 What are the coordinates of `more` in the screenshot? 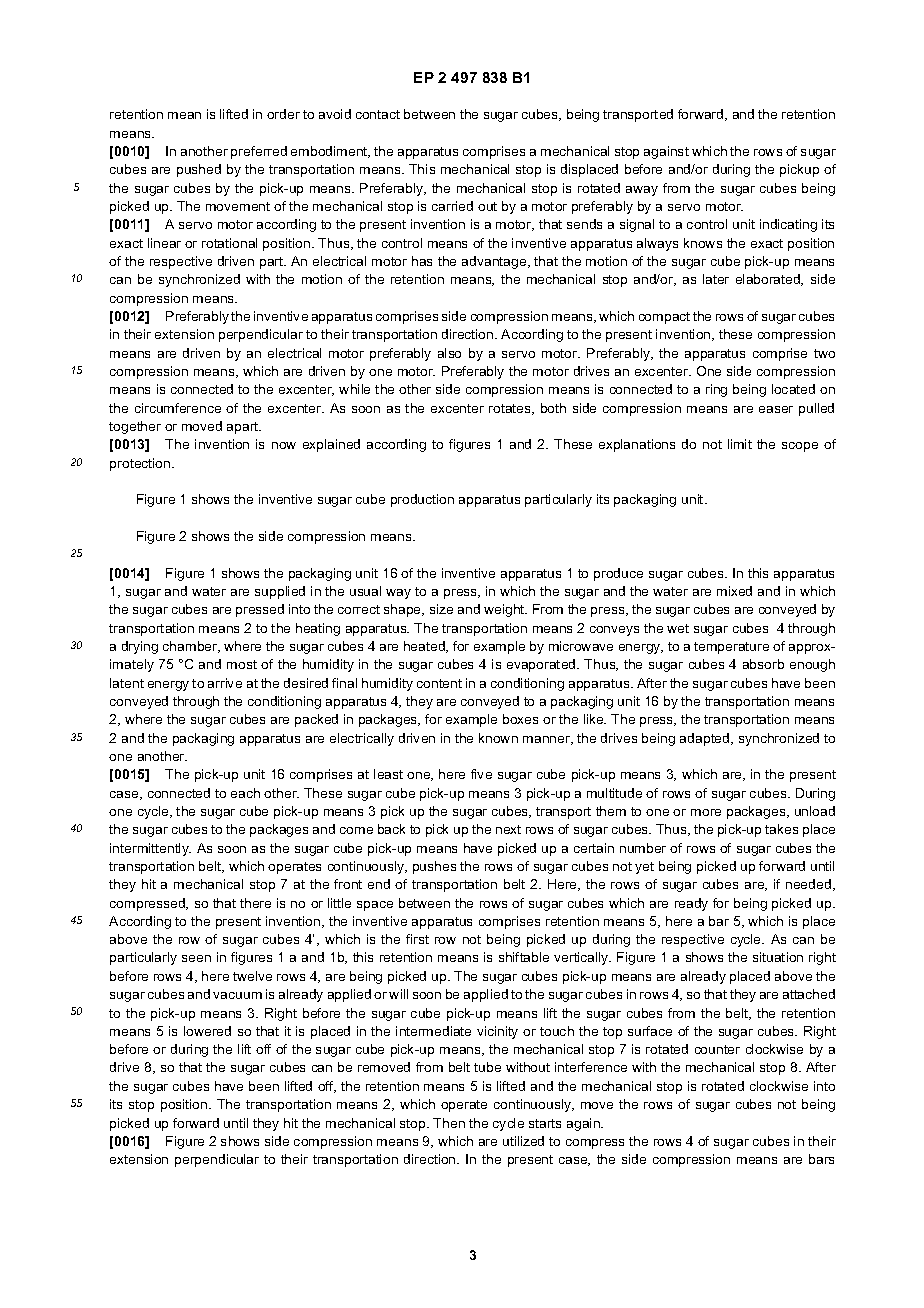 It's located at (706, 812).
